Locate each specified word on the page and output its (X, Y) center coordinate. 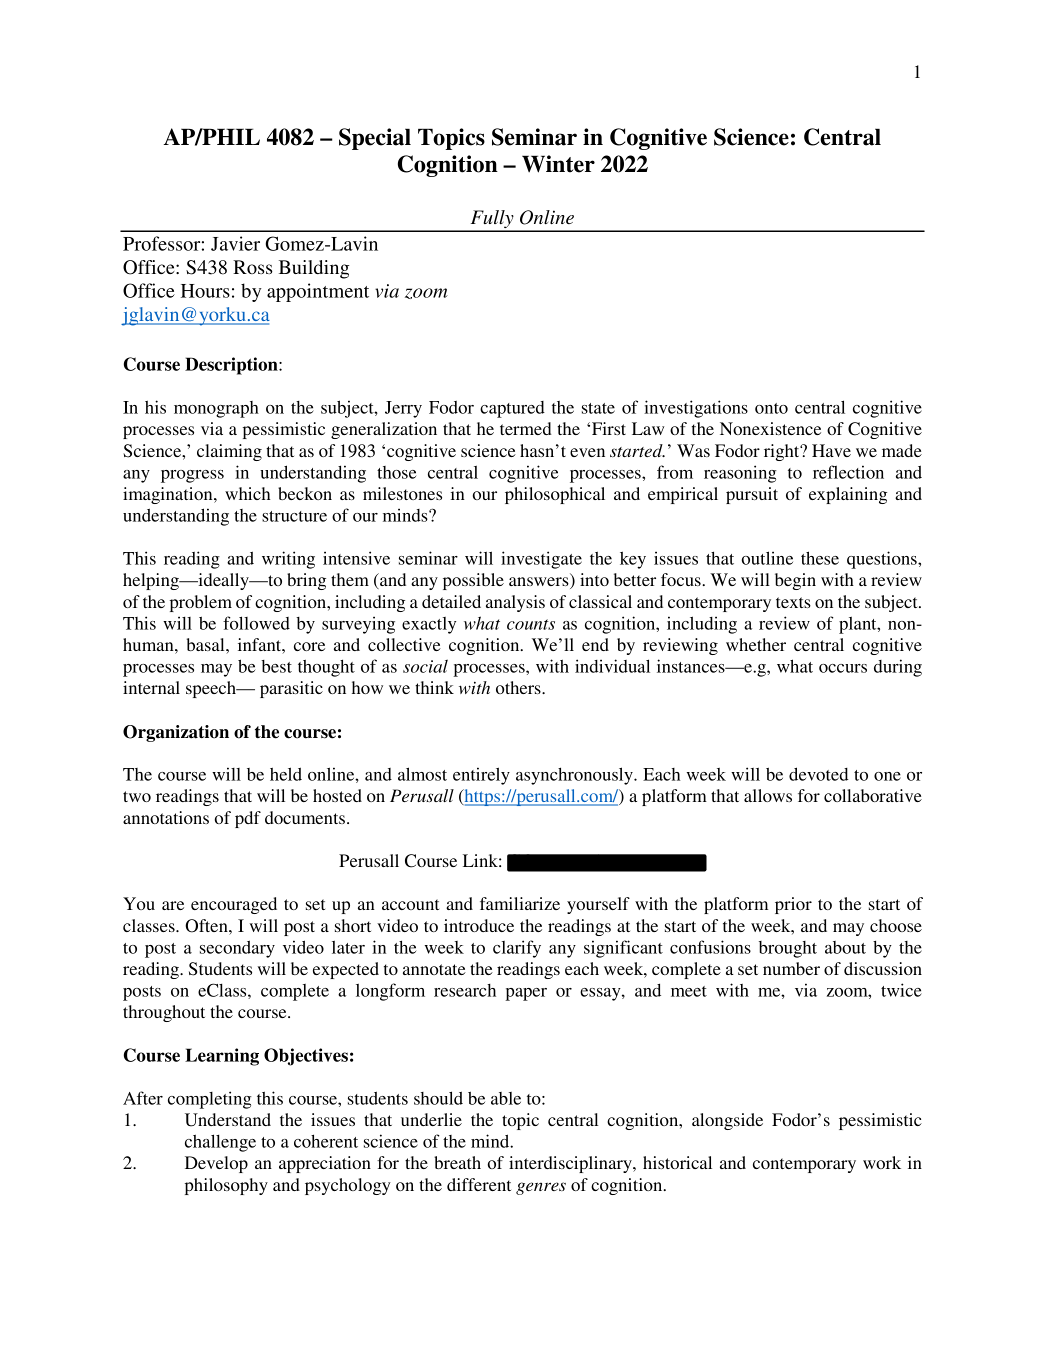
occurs (843, 668)
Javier (235, 243)
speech (212, 689)
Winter (558, 164)
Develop (216, 1164)
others (519, 687)
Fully (492, 220)
